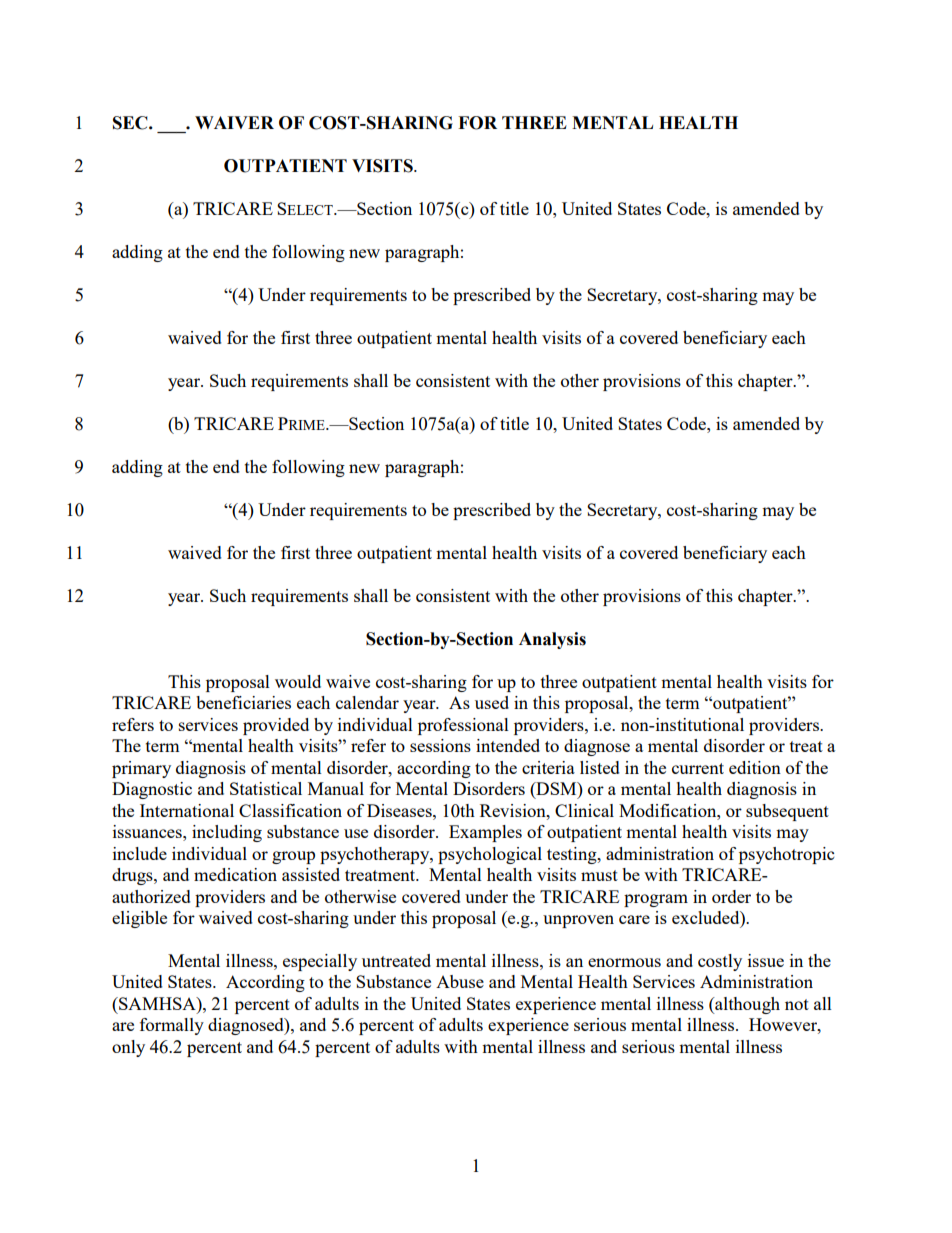 The width and height of the screenshot is (952, 1233). What do you see at coordinates (698, 768) in the screenshot?
I see `current` at bounding box center [698, 768].
